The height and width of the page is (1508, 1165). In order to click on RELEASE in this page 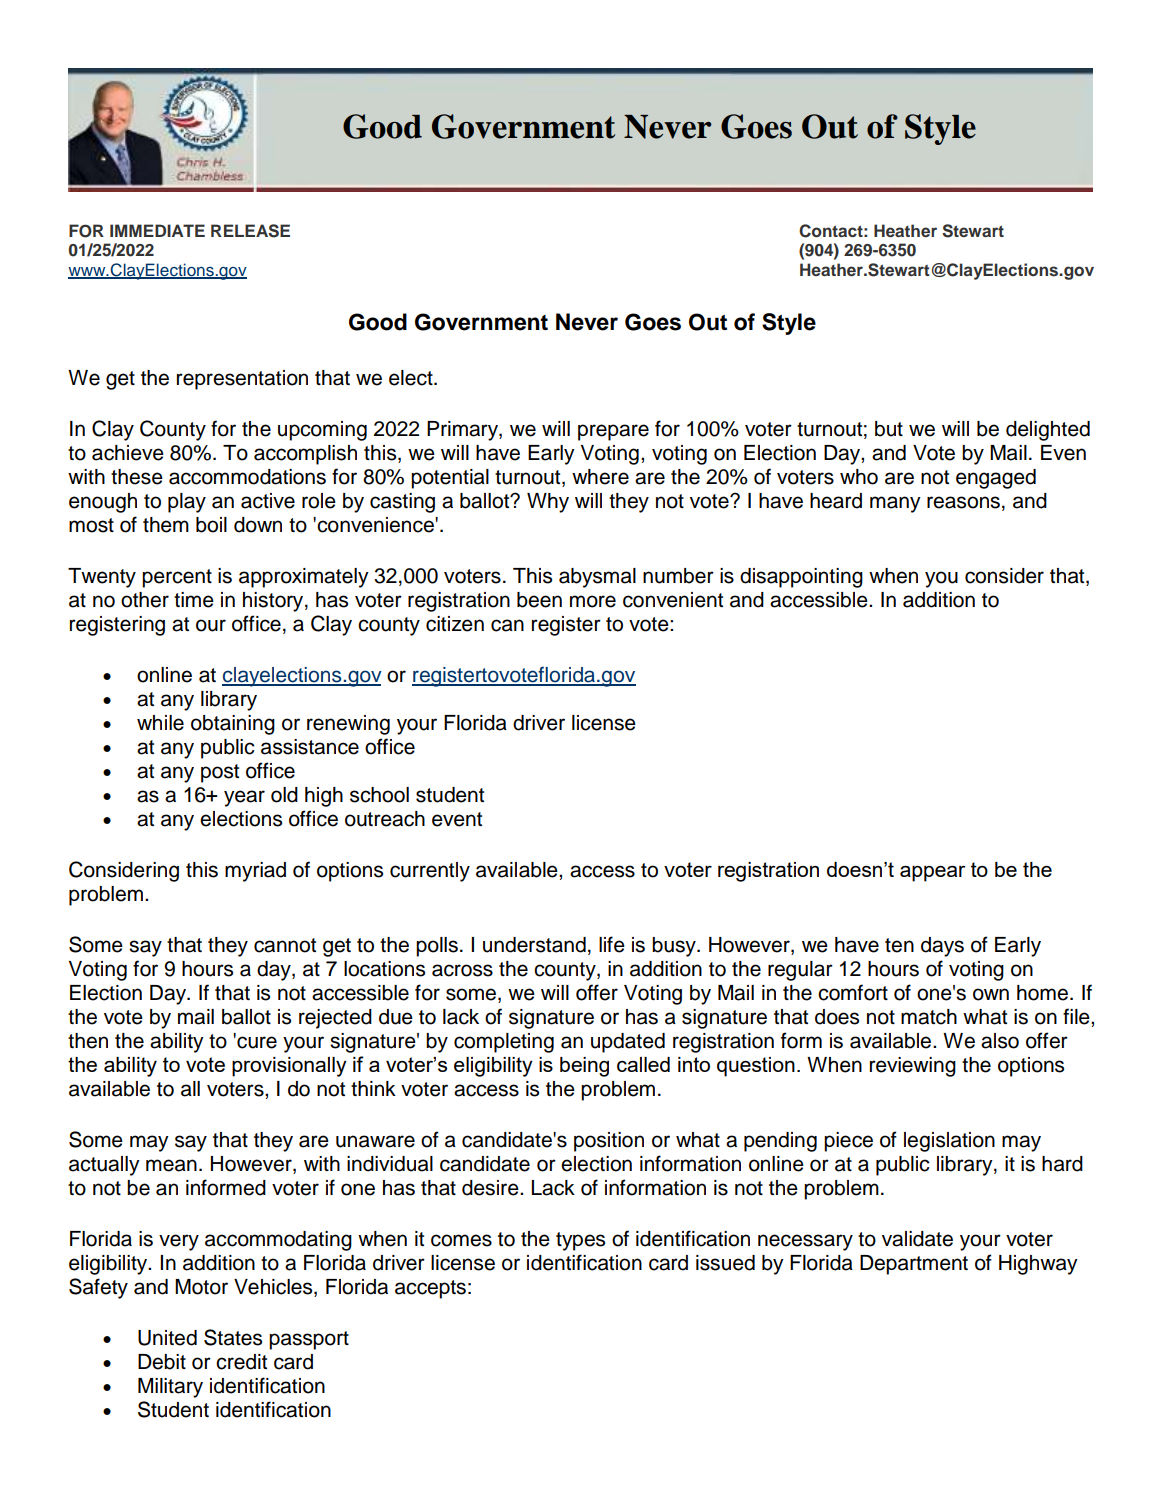, I will do `click(250, 231)`.
